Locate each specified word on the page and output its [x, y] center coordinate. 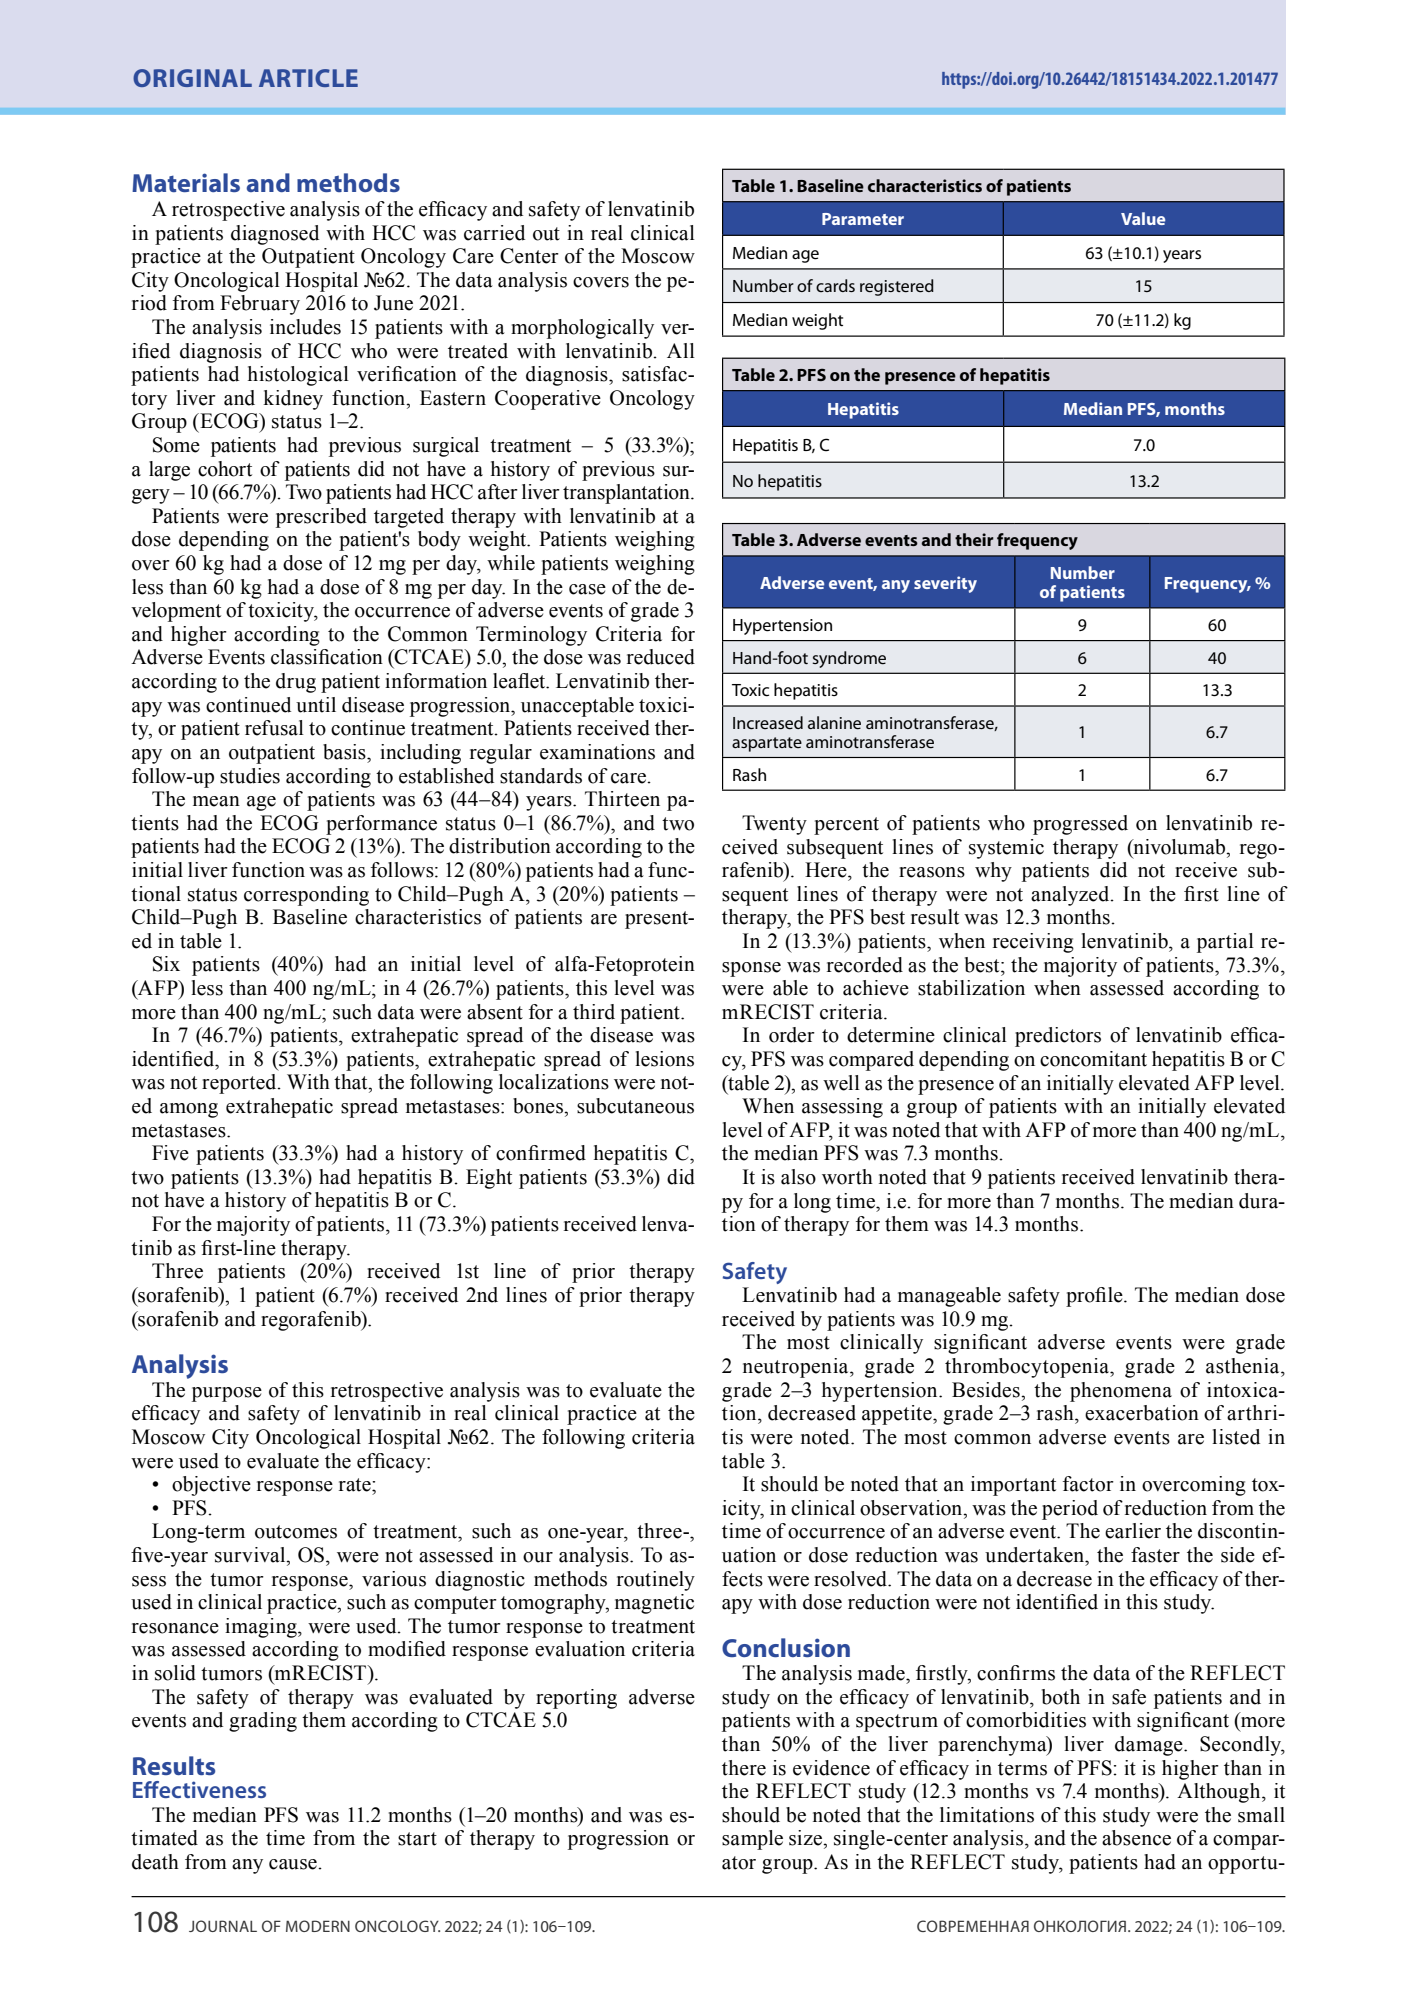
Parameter [863, 219]
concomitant [1093, 1059]
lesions [664, 1059]
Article [308, 78]
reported [240, 1084]
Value [1143, 218]
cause [294, 1864]
